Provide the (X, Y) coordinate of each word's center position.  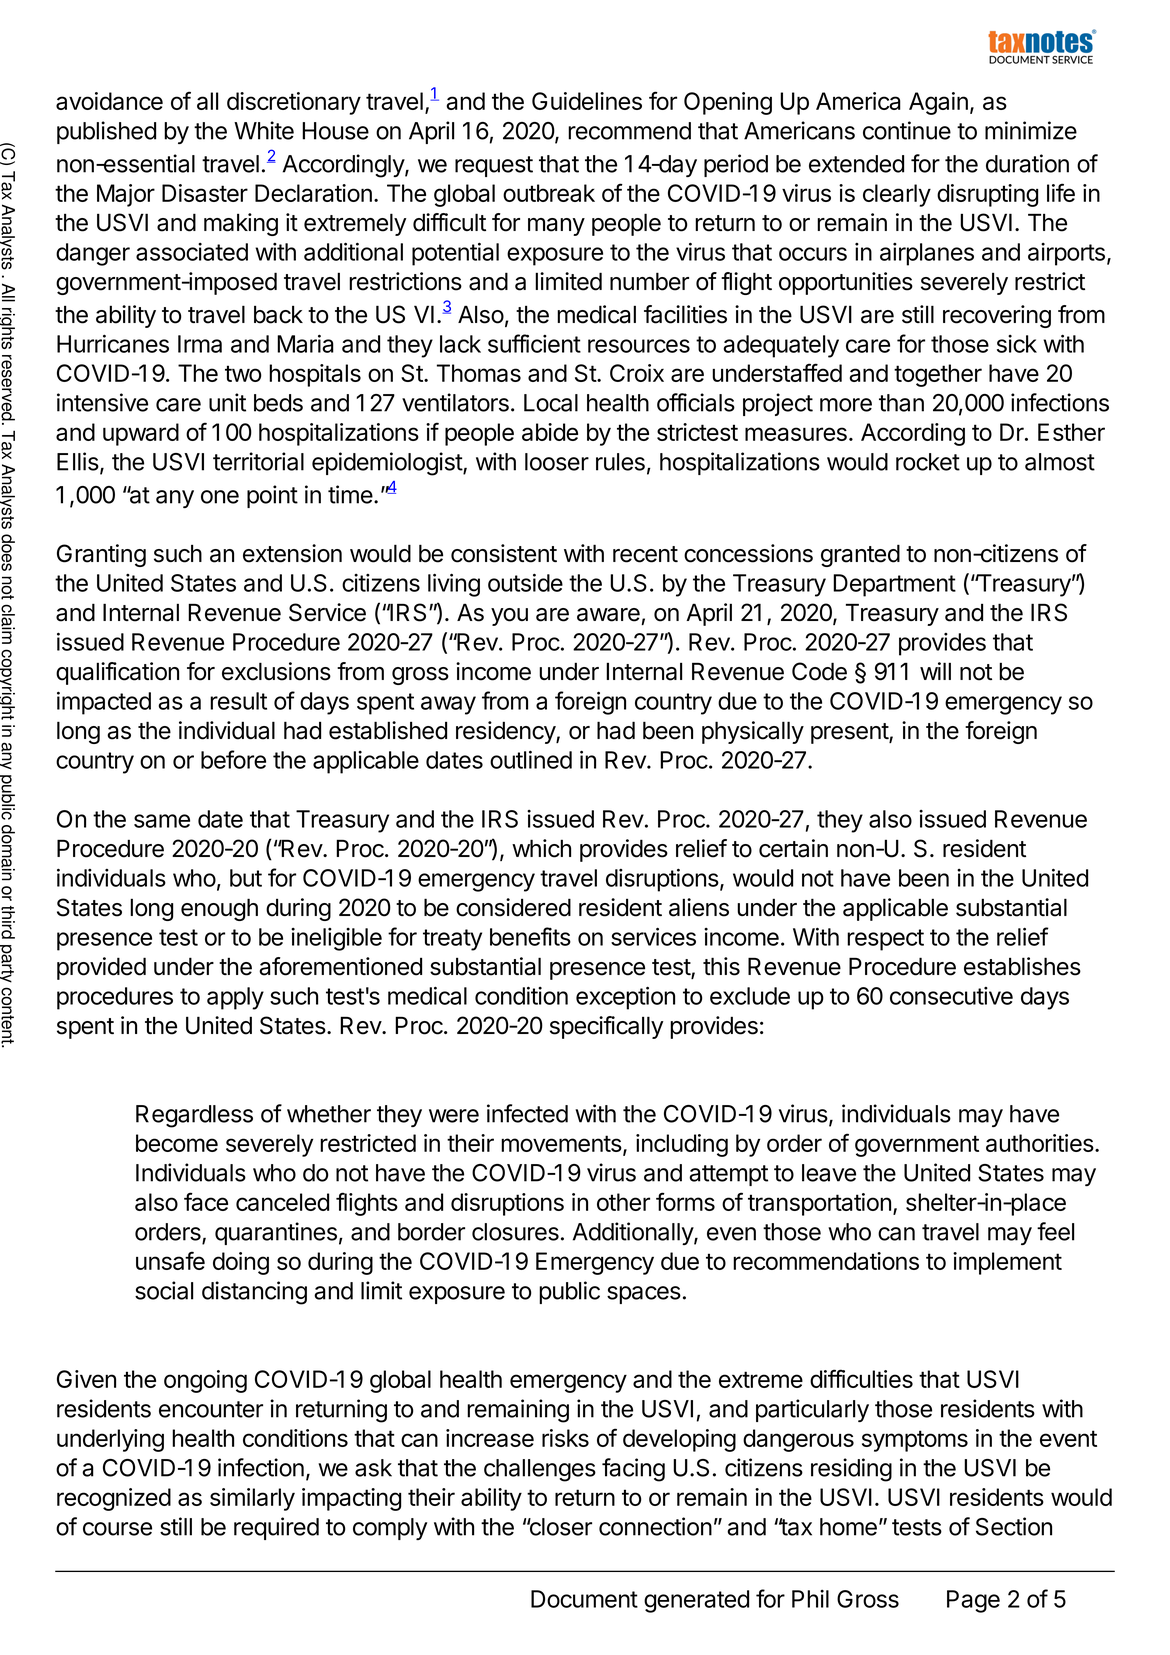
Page (973, 1601)
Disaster (205, 193)
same (162, 821)
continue (907, 130)
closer (559, 1527)
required (276, 1528)
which (541, 848)
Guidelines (587, 101)
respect (885, 940)
